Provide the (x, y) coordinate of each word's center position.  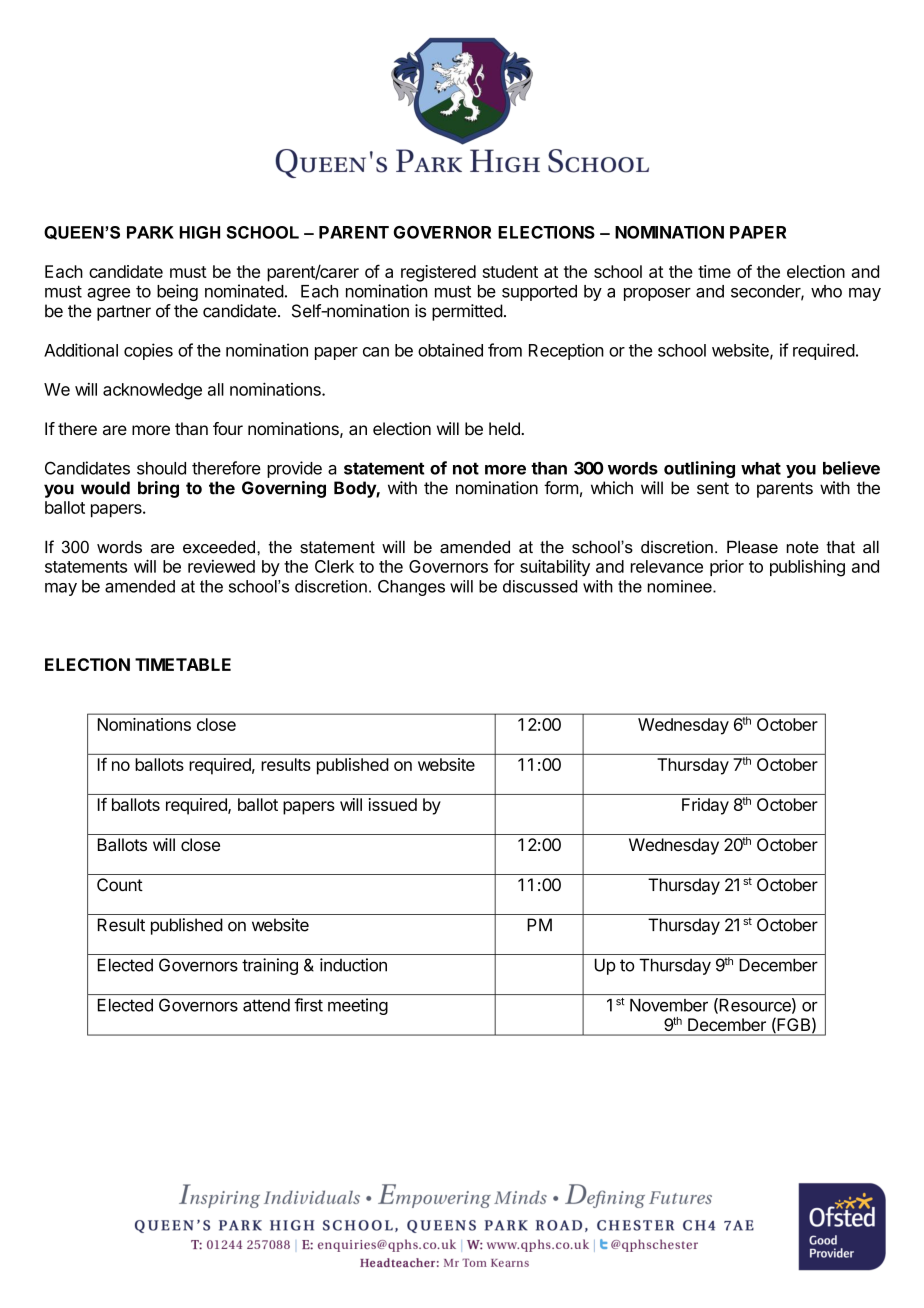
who (826, 291)
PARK (150, 232)
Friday (705, 806)
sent (713, 488)
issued (393, 804)
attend (266, 1005)
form (561, 488)
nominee (681, 586)
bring (158, 489)
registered (438, 273)
